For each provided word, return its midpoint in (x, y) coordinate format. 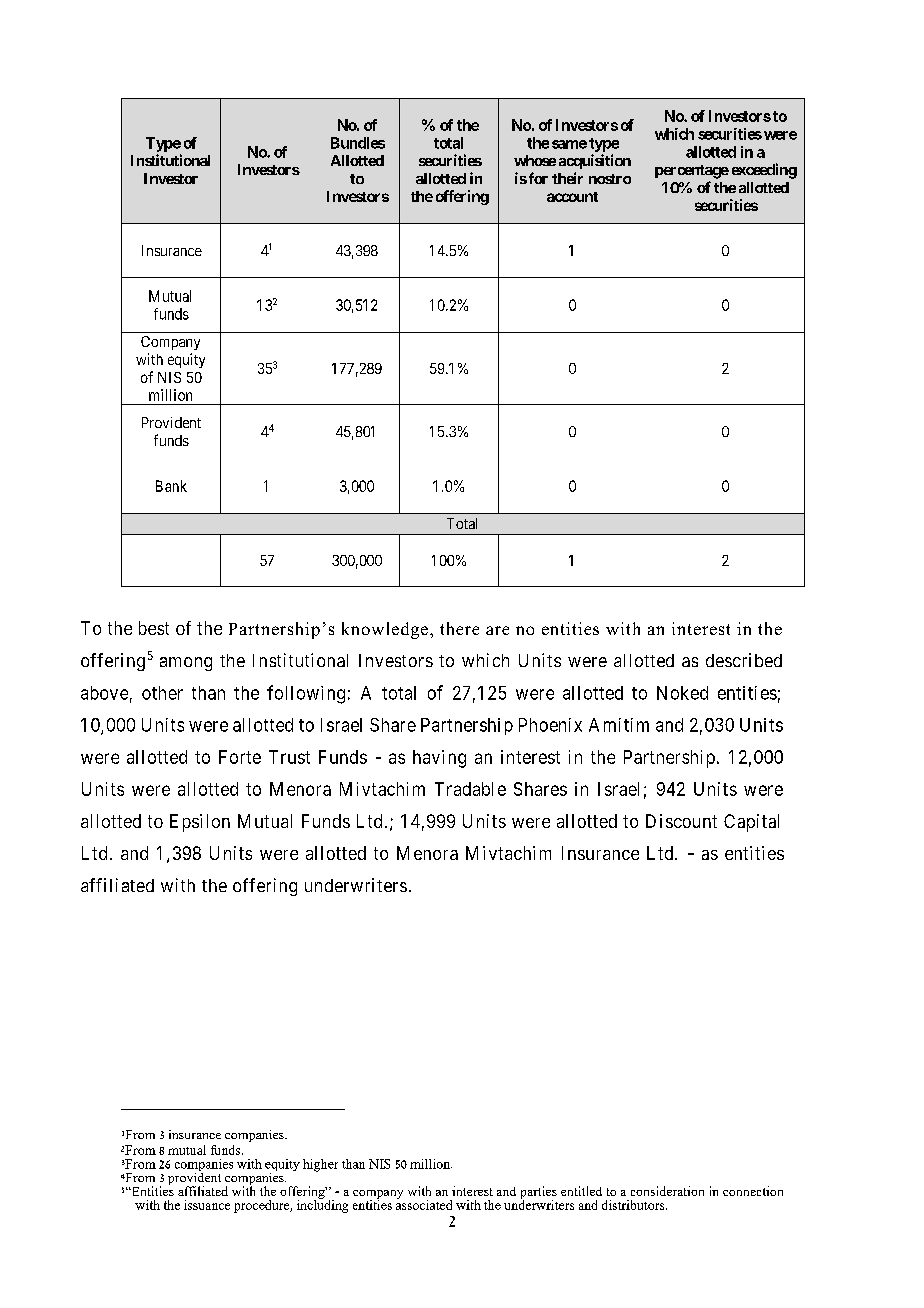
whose (535, 160)
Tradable (470, 789)
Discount (681, 821)
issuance (207, 1205)
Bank (171, 486)
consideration (667, 1191)
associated (424, 1204)
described (744, 660)
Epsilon (200, 823)
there (459, 628)
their (567, 178)
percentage (692, 172)
